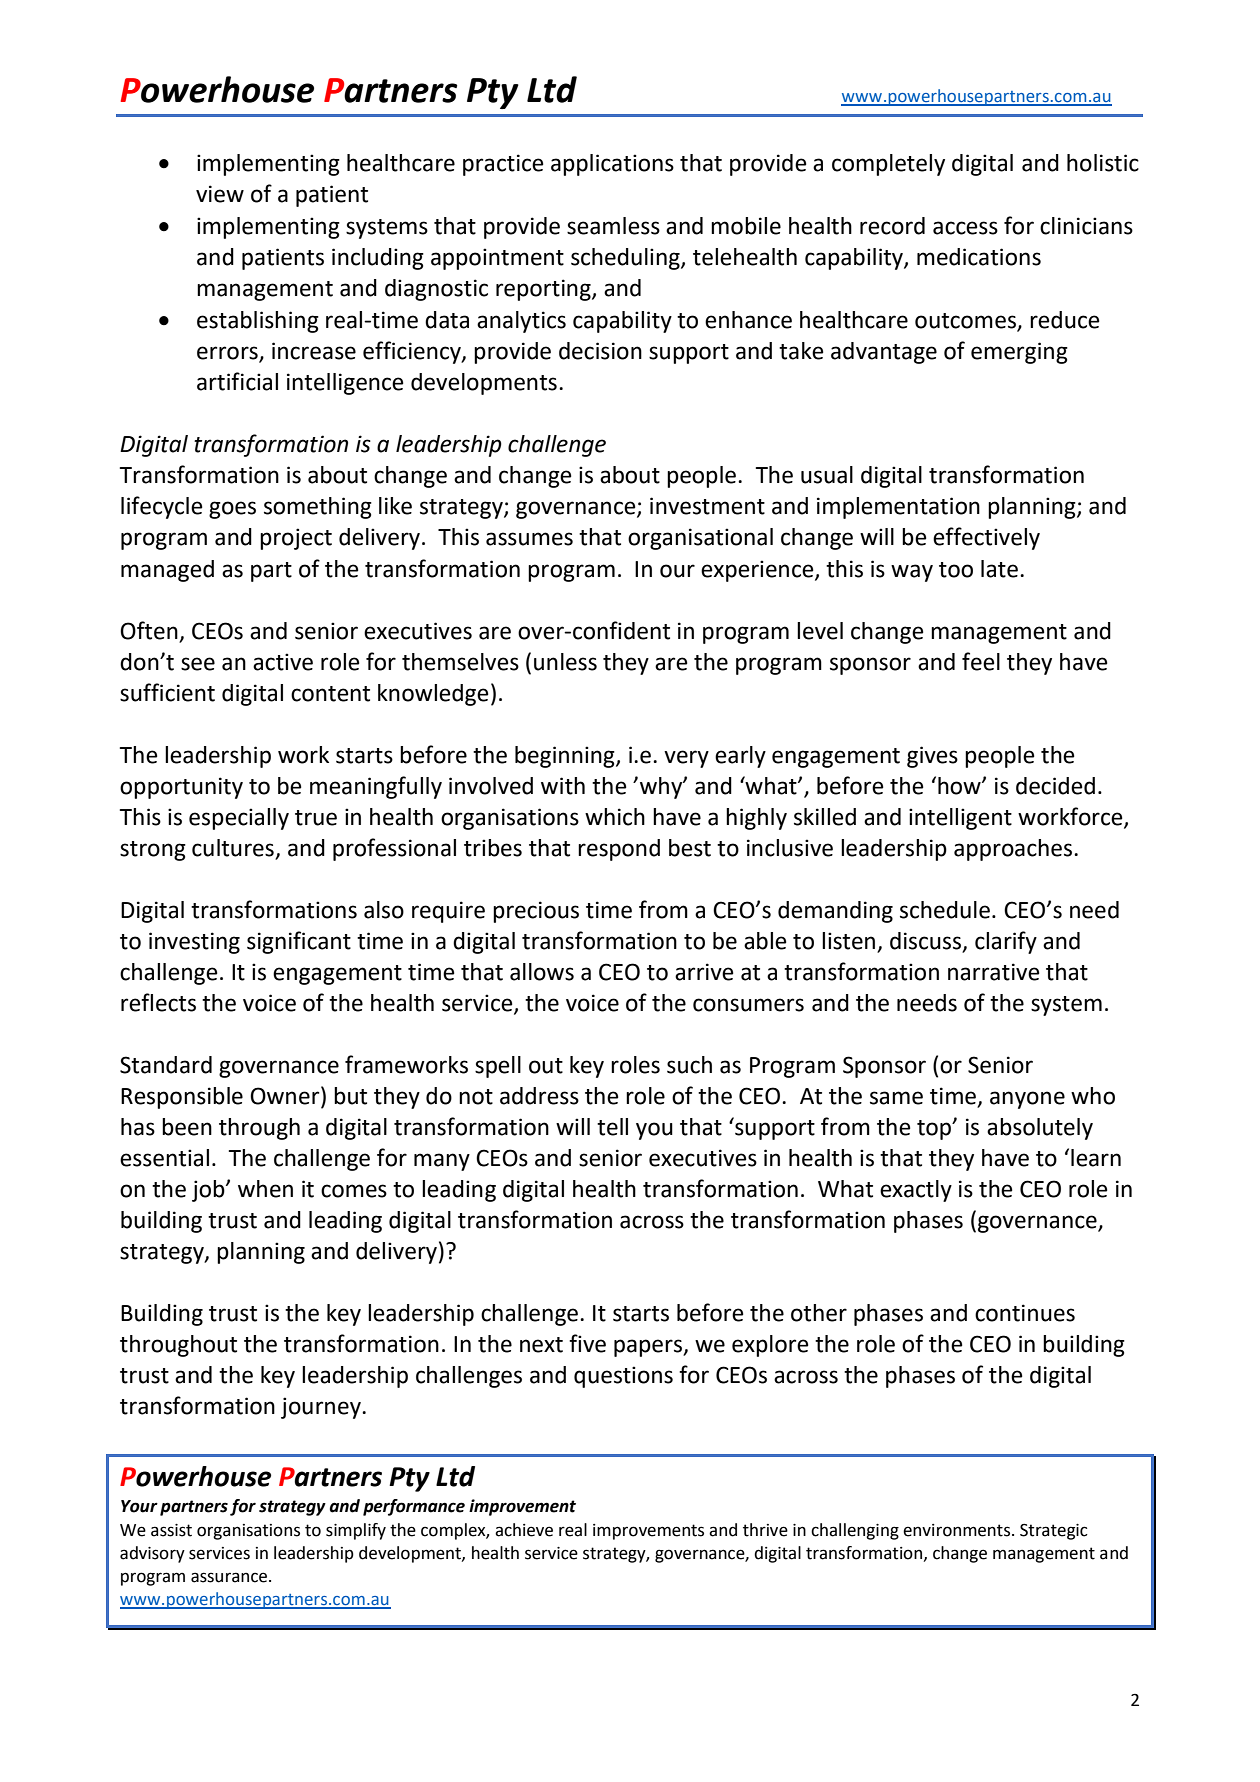  What do you see at coordinates (965, 228) in the screenshot?
I see `access` at bounding box center [965, 228].
